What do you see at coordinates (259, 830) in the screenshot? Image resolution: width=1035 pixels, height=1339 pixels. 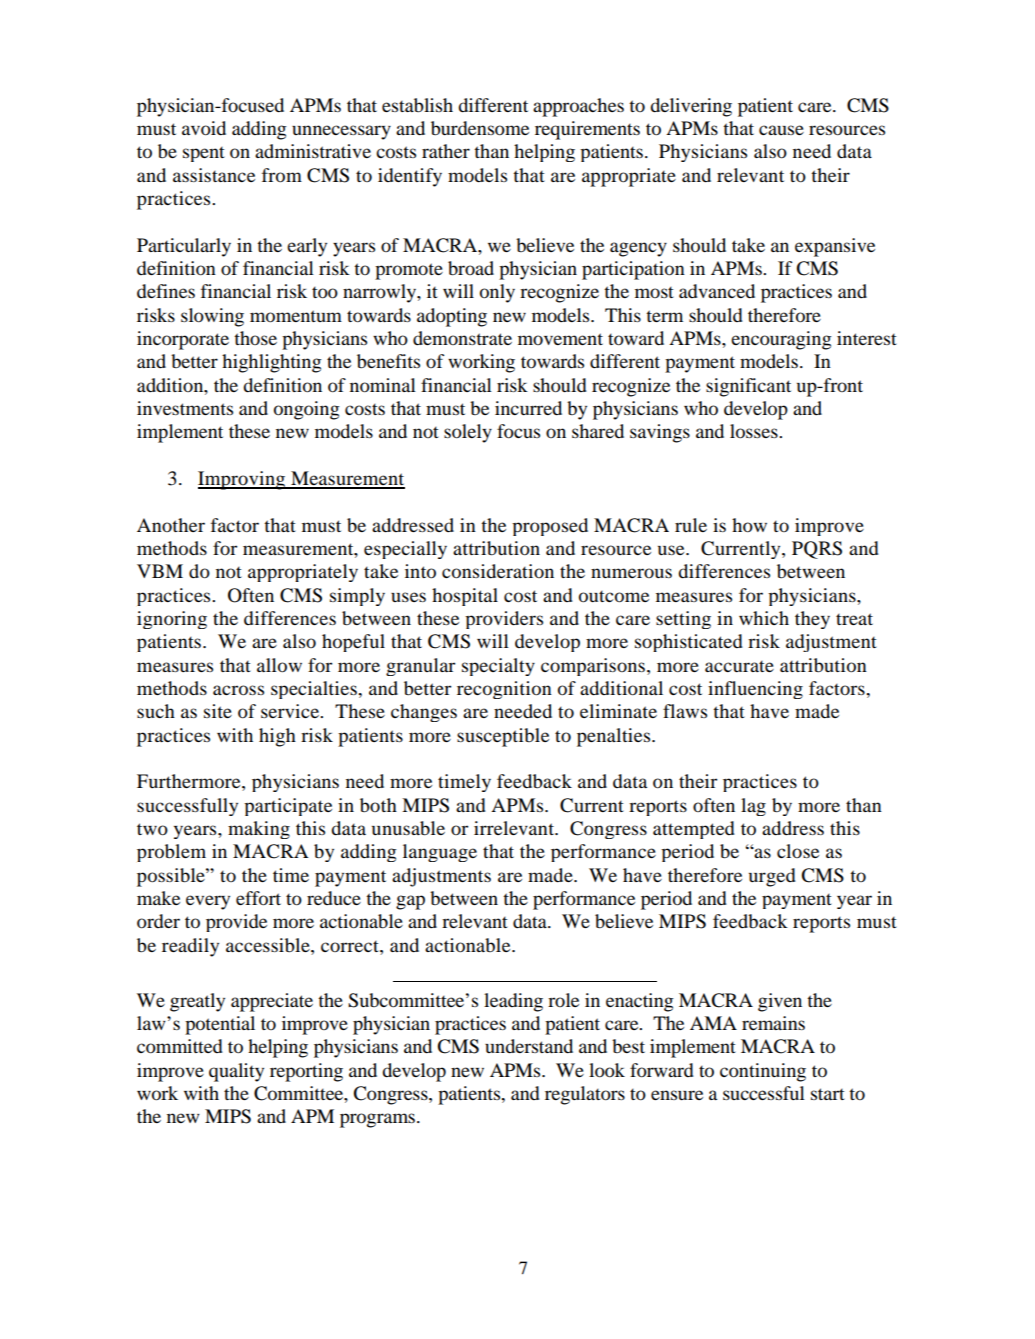 I see `making` at bounding box center [259, 830].
